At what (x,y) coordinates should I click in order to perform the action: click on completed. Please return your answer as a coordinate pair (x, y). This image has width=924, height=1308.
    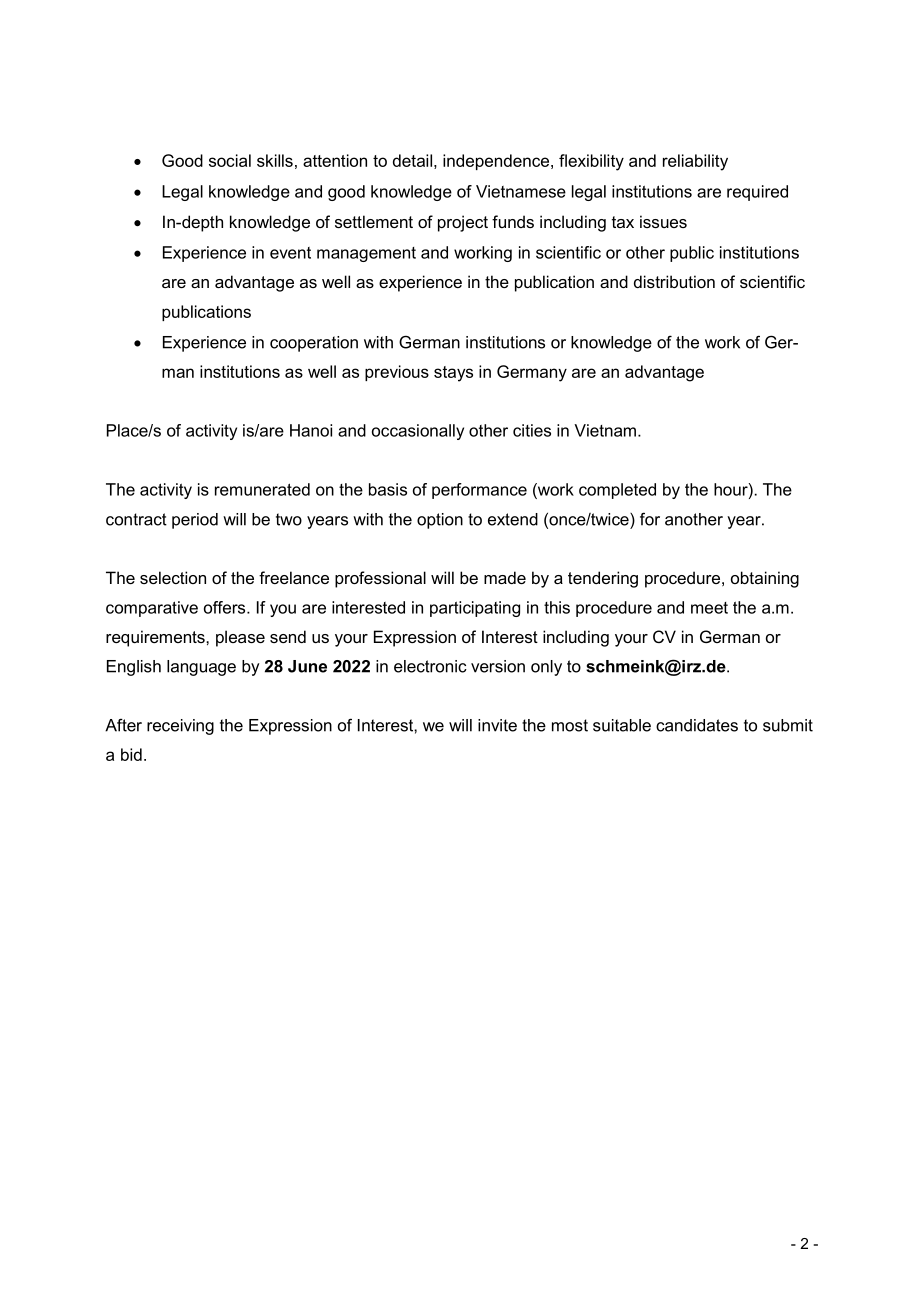
    Looking at the image, I should click on (617, 491).
